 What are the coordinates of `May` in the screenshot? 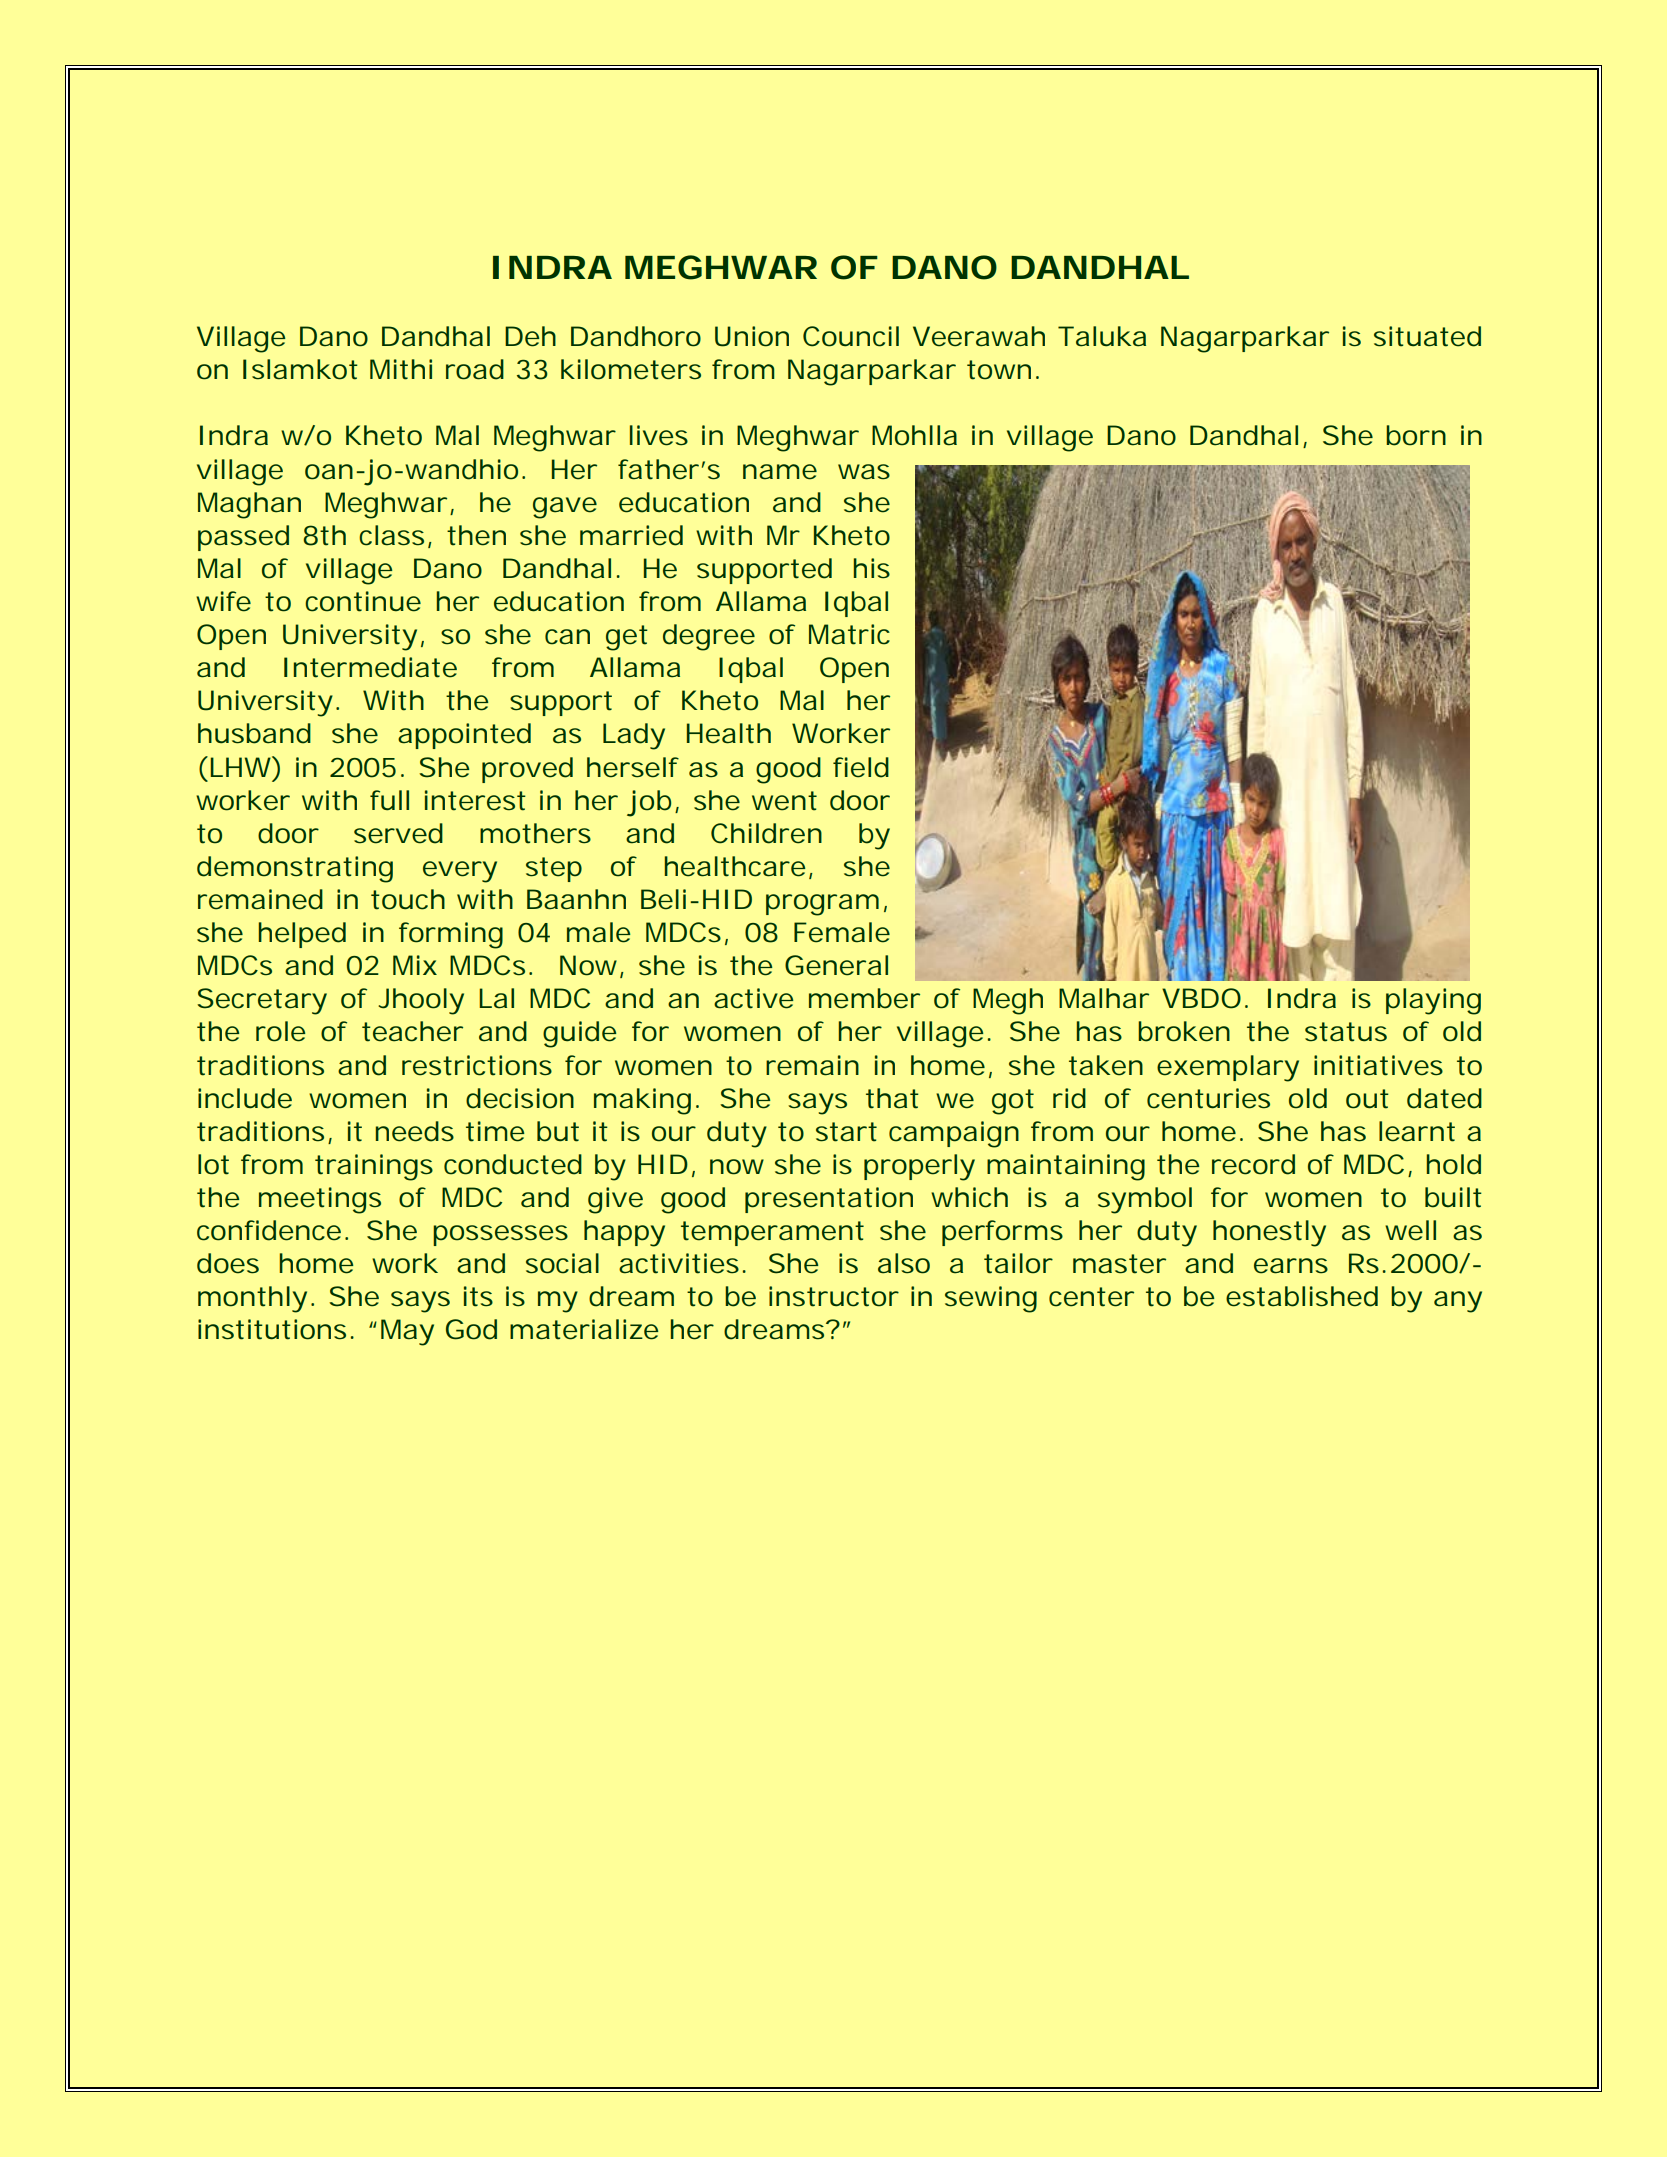 It's located at (407, 1332).
